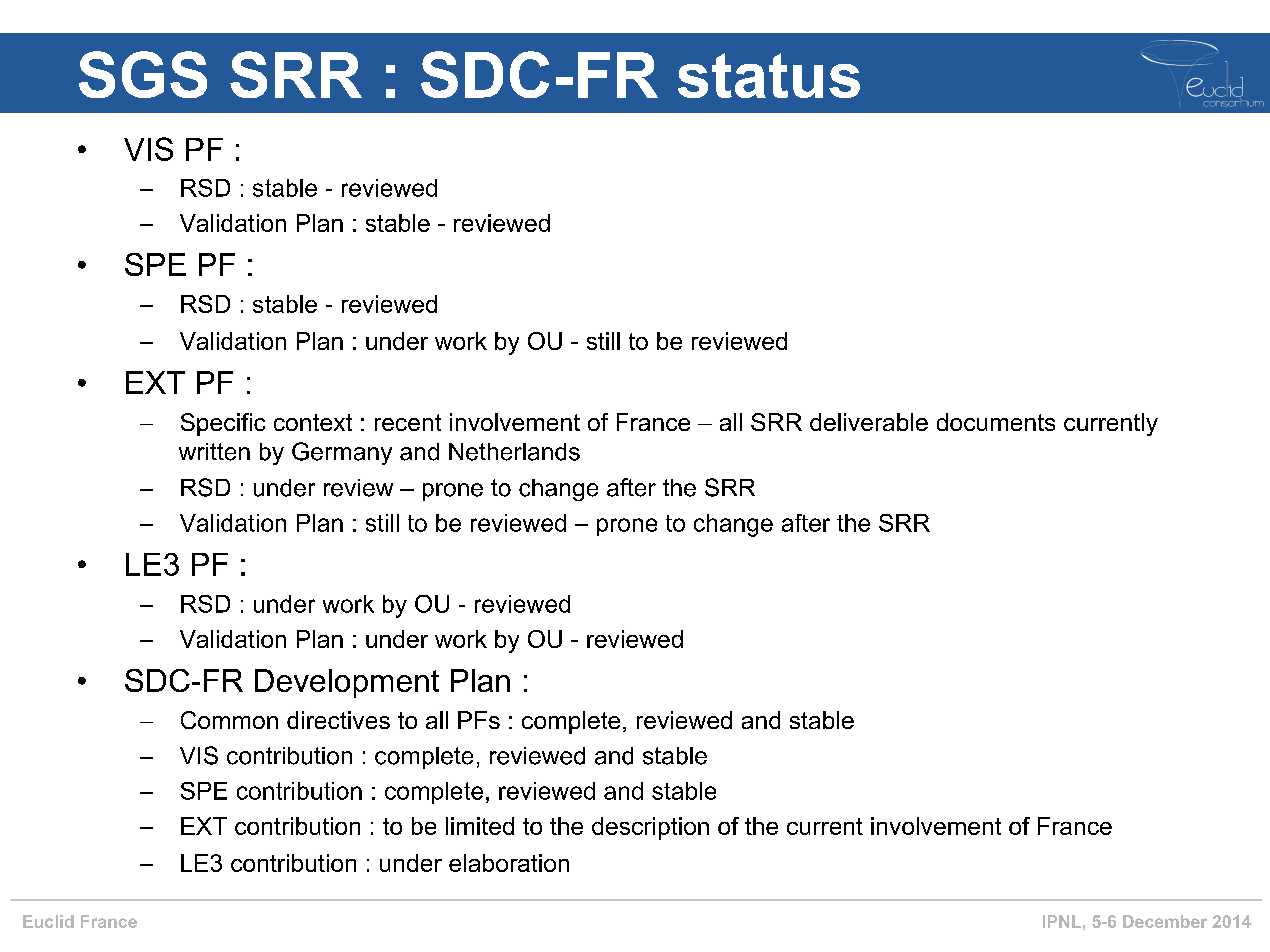 This screenshot has width=1270, height=952. What do you see at coordinates (229, 720) in the screenshot?
I see `Common` at bounding box center [229, 720].
